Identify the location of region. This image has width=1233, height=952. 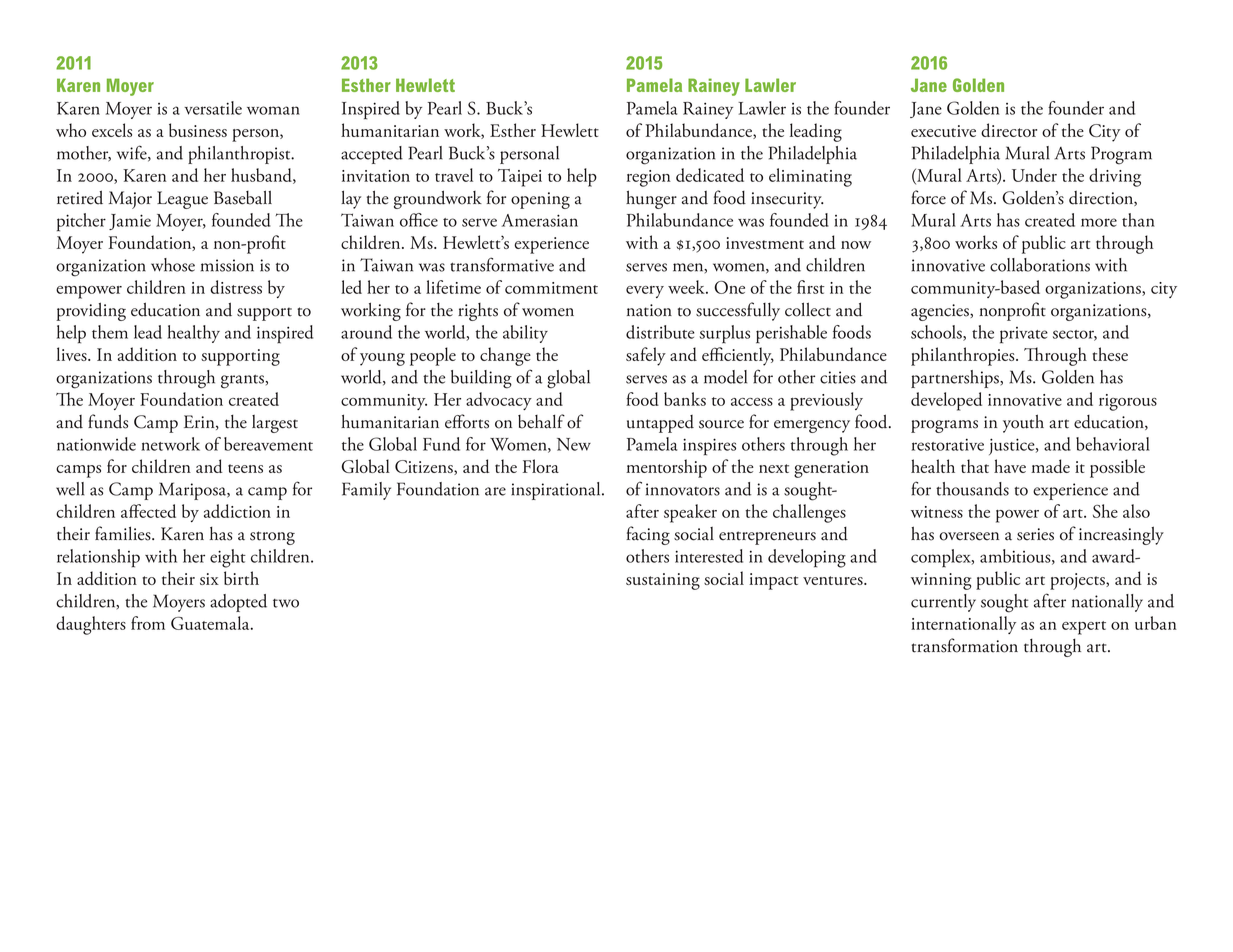
(649, 178).
